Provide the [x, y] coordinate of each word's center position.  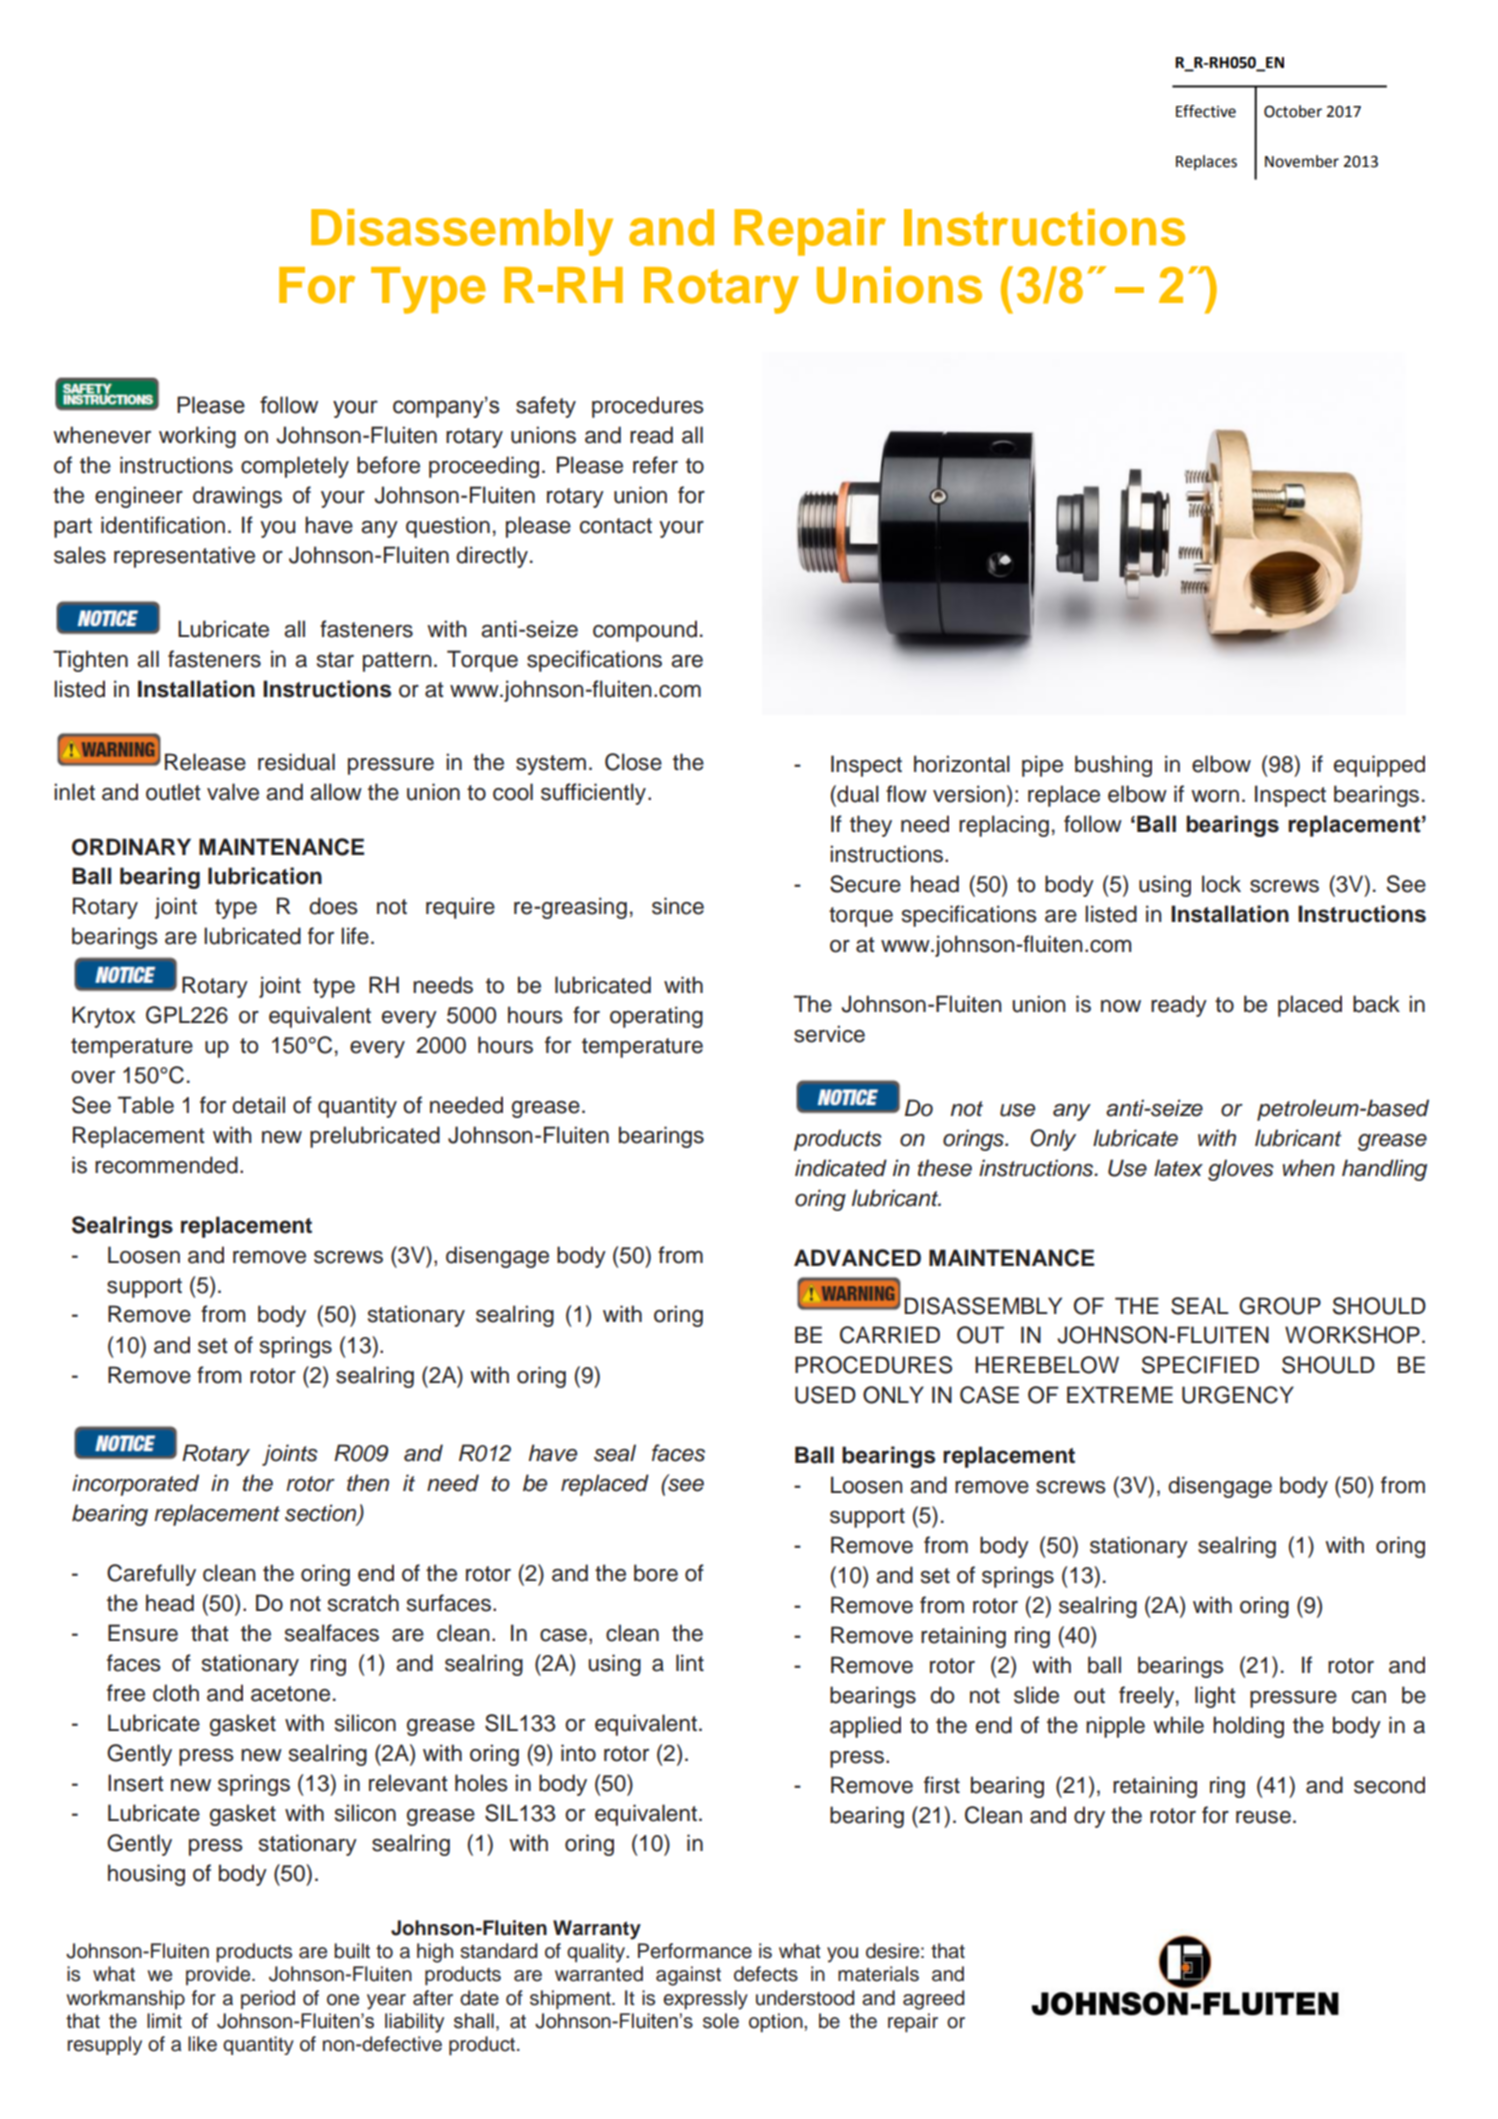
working [197, 437]
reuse [1263, 1817]
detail [258, 1105]
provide [219, 1975]
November [1302, 161]
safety [546, 407]
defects [766, 1974]
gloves [1241, 1170]
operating [656, 1017]
